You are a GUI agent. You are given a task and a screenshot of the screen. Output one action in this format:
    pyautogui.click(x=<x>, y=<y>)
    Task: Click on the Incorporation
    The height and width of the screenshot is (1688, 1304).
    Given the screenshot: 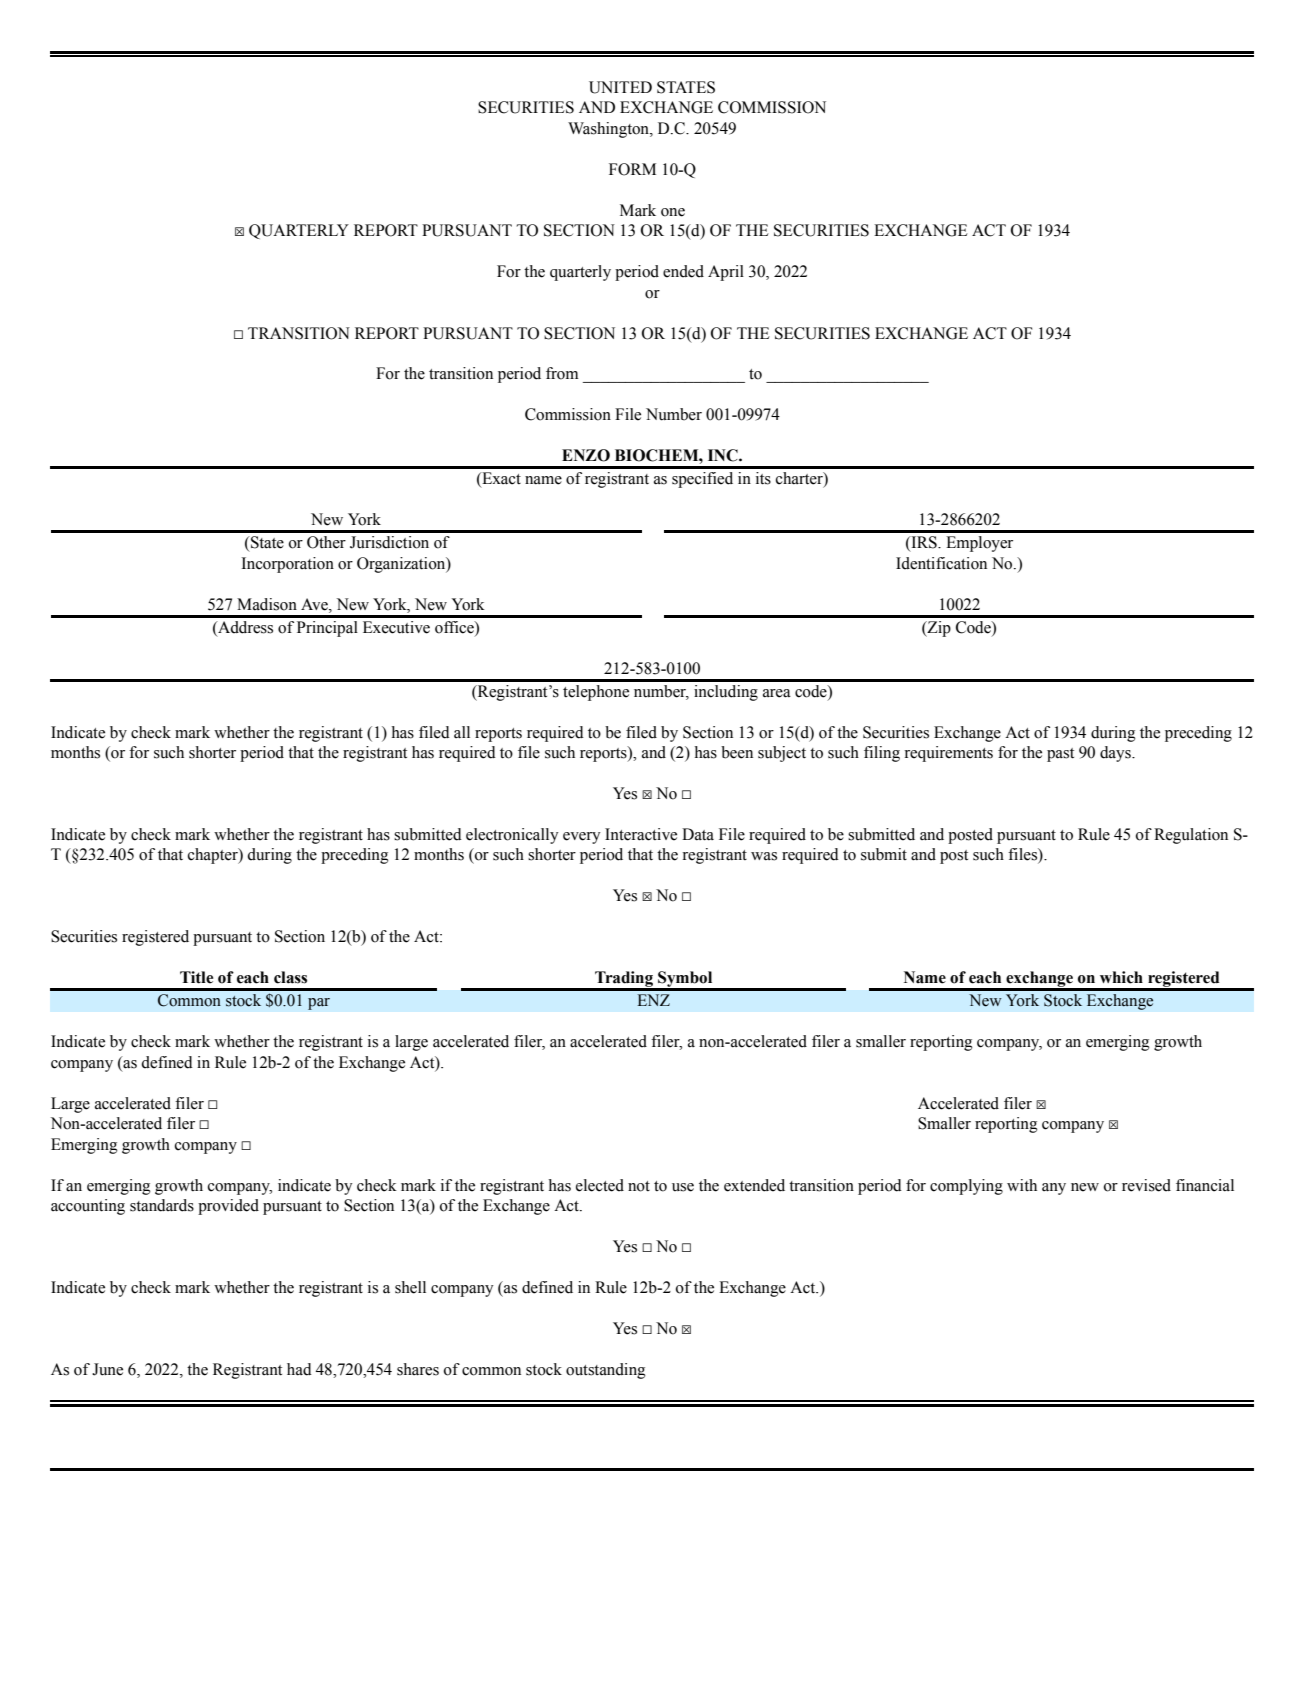 What is the action you would take?
    pyautogui.click(x=287, y=565)
